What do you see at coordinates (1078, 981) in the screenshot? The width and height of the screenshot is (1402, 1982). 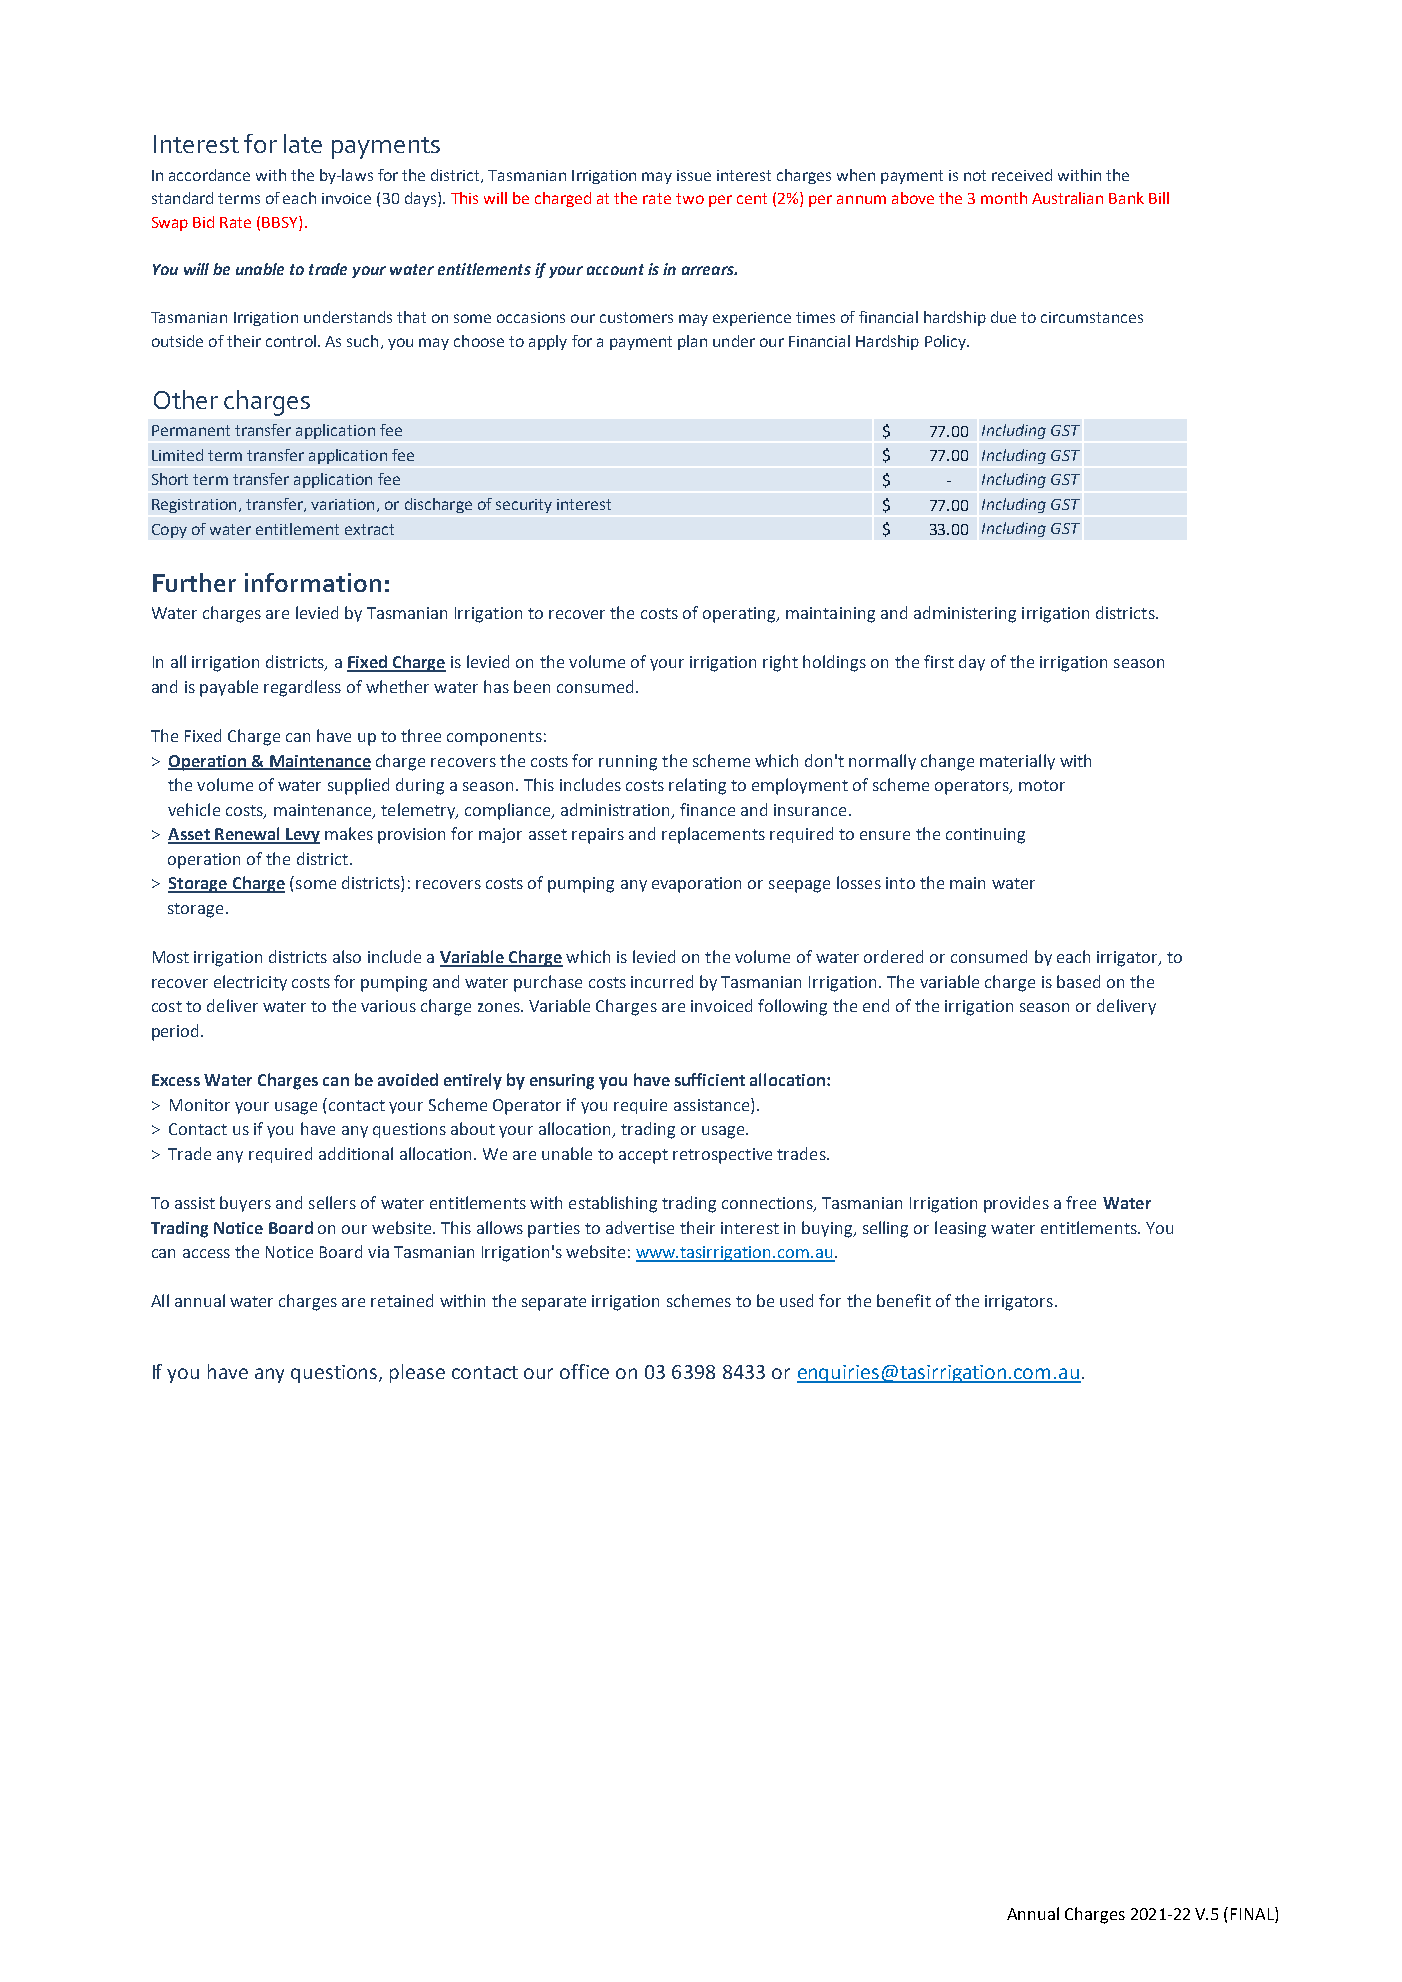 I see `based` at bounding box center [1078, 981].
